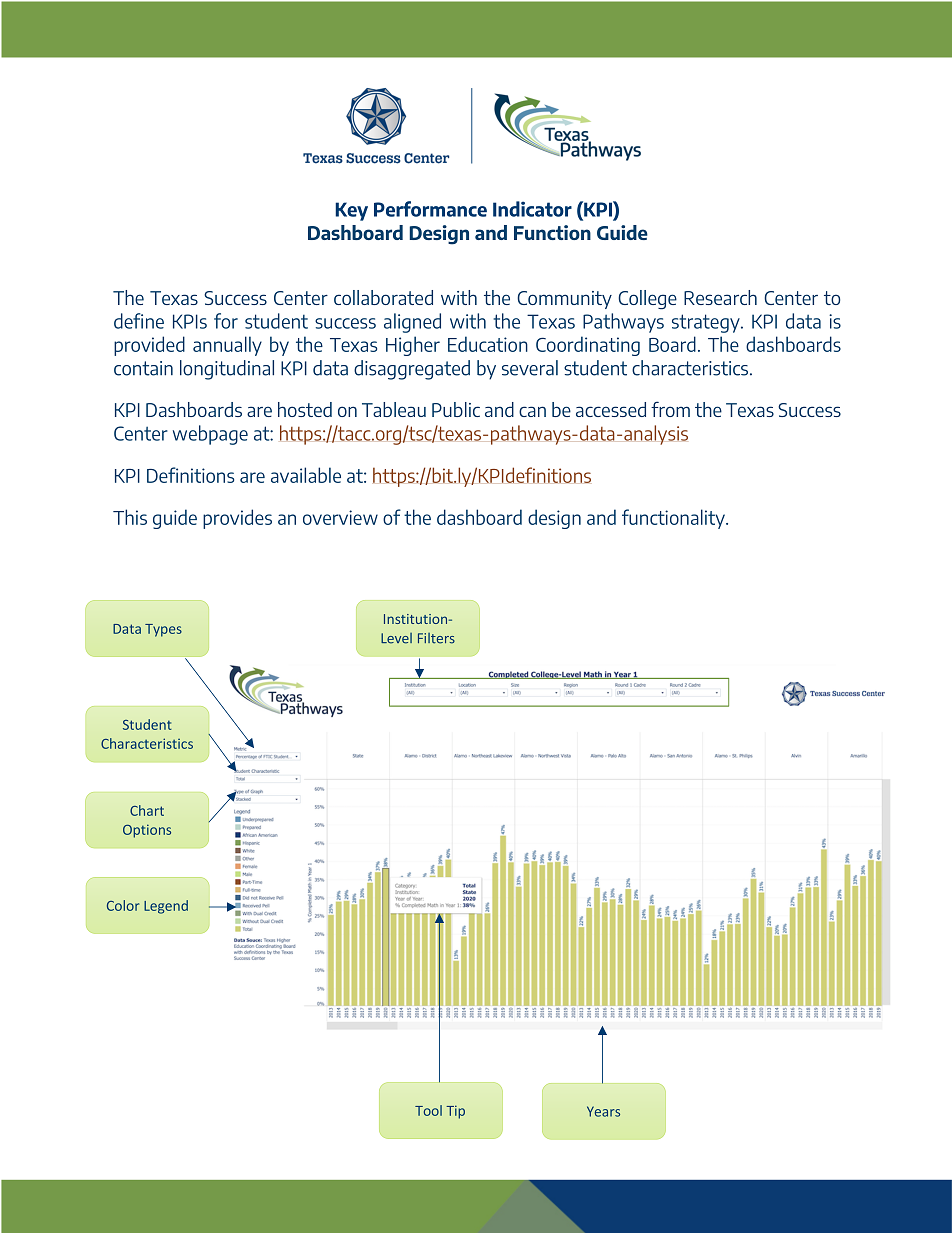  Describe the element at coordinates (603, 1111) in the screenshot. I see `Years` at that location.
